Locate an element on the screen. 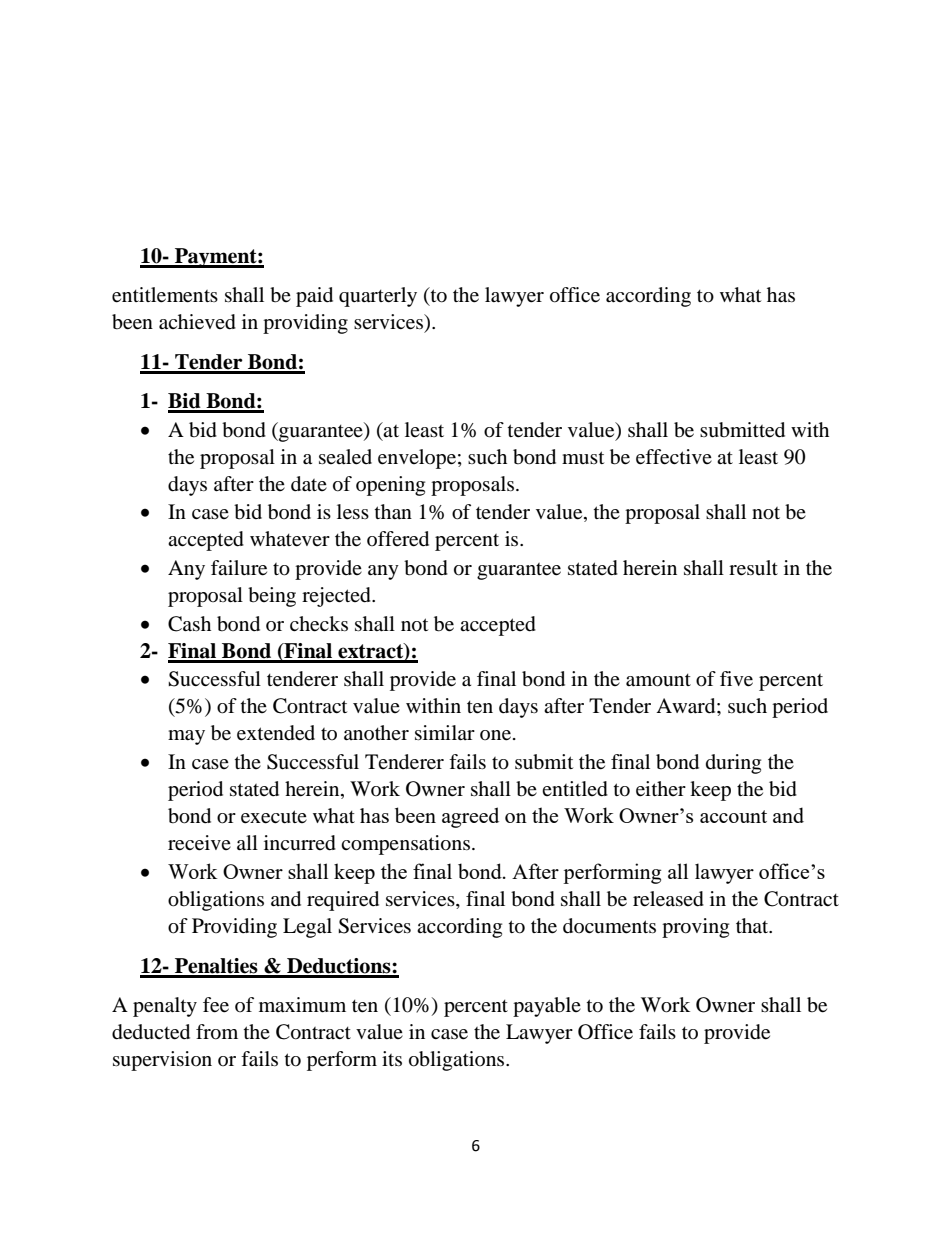 This screenshot has width=952, height=1233. receive is located at coordinates (199, 843).
